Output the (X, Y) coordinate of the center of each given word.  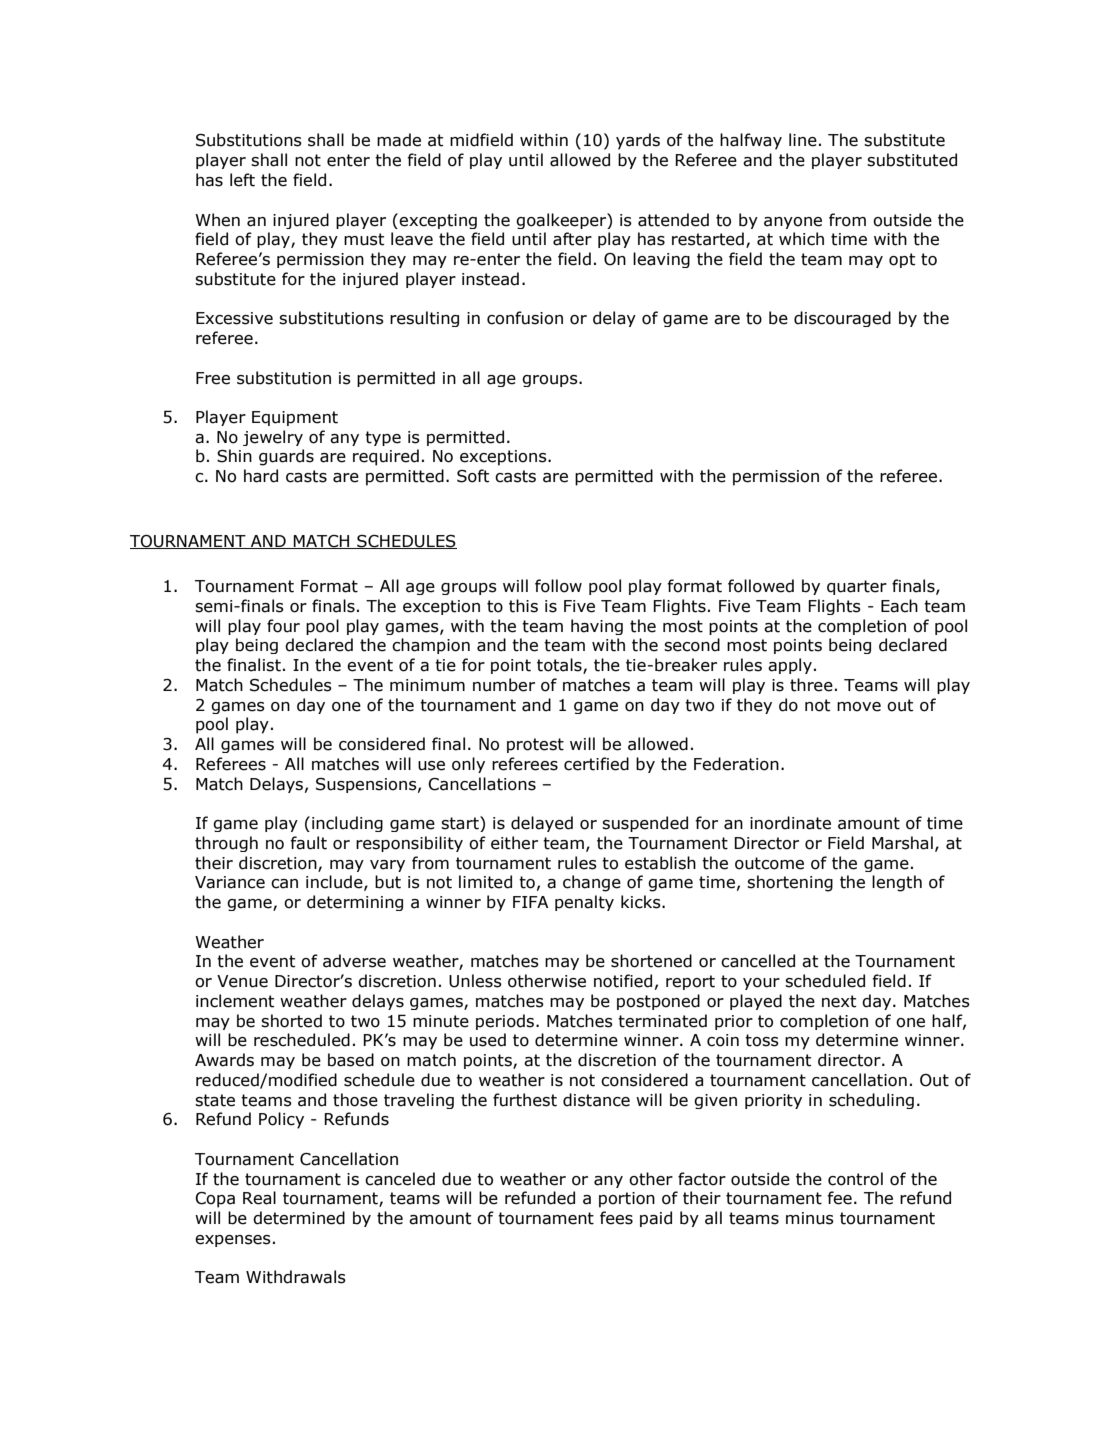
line (803, 140)
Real (259, 1198)
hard (261, 476)
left (242, 180)
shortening (790, 883)
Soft (473, 476)
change (592, 883)
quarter (857, 587)
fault (308, 843)
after (572, 239)
